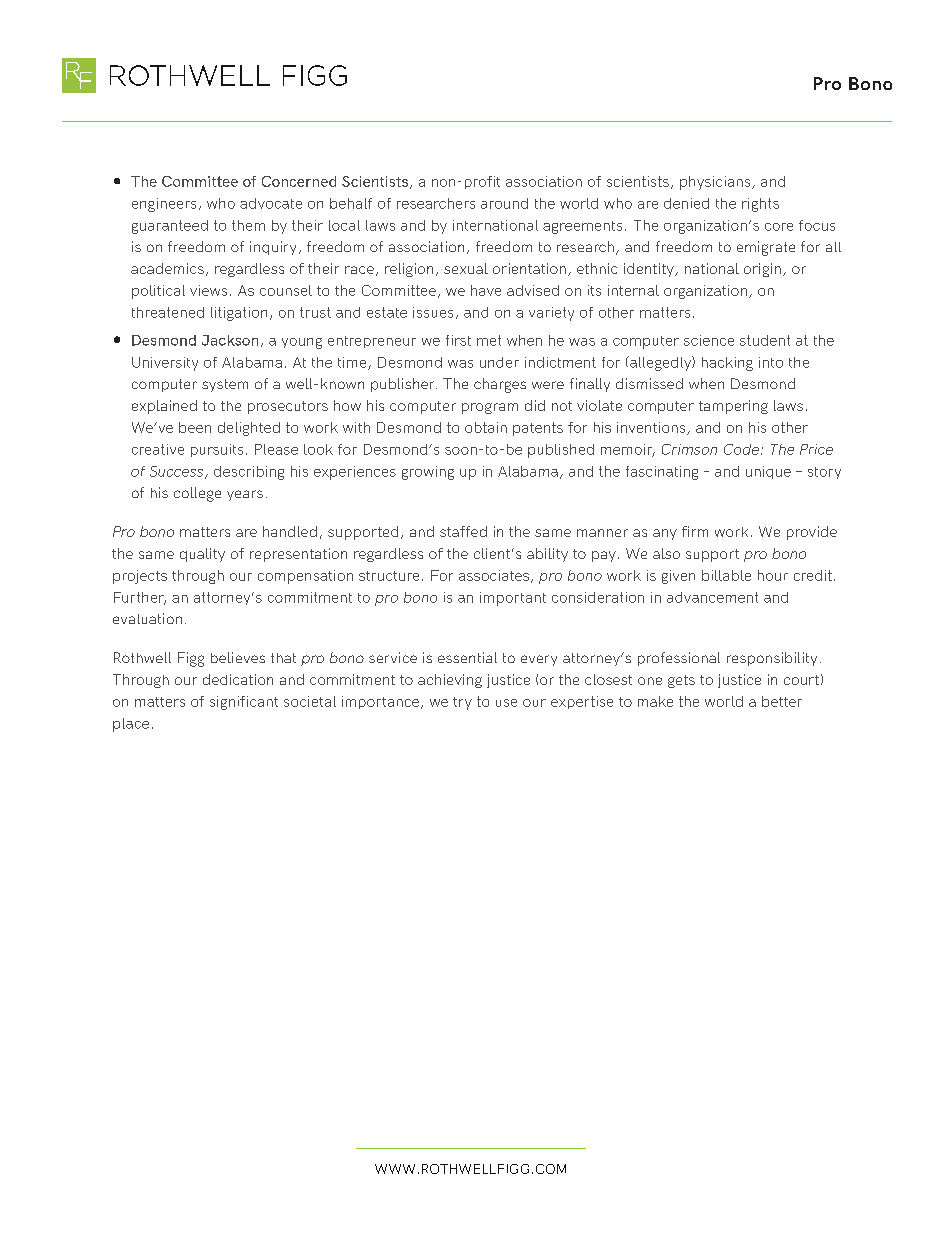 The image size is (952, 1233). I want to click on staffed, so click(463, 531).
